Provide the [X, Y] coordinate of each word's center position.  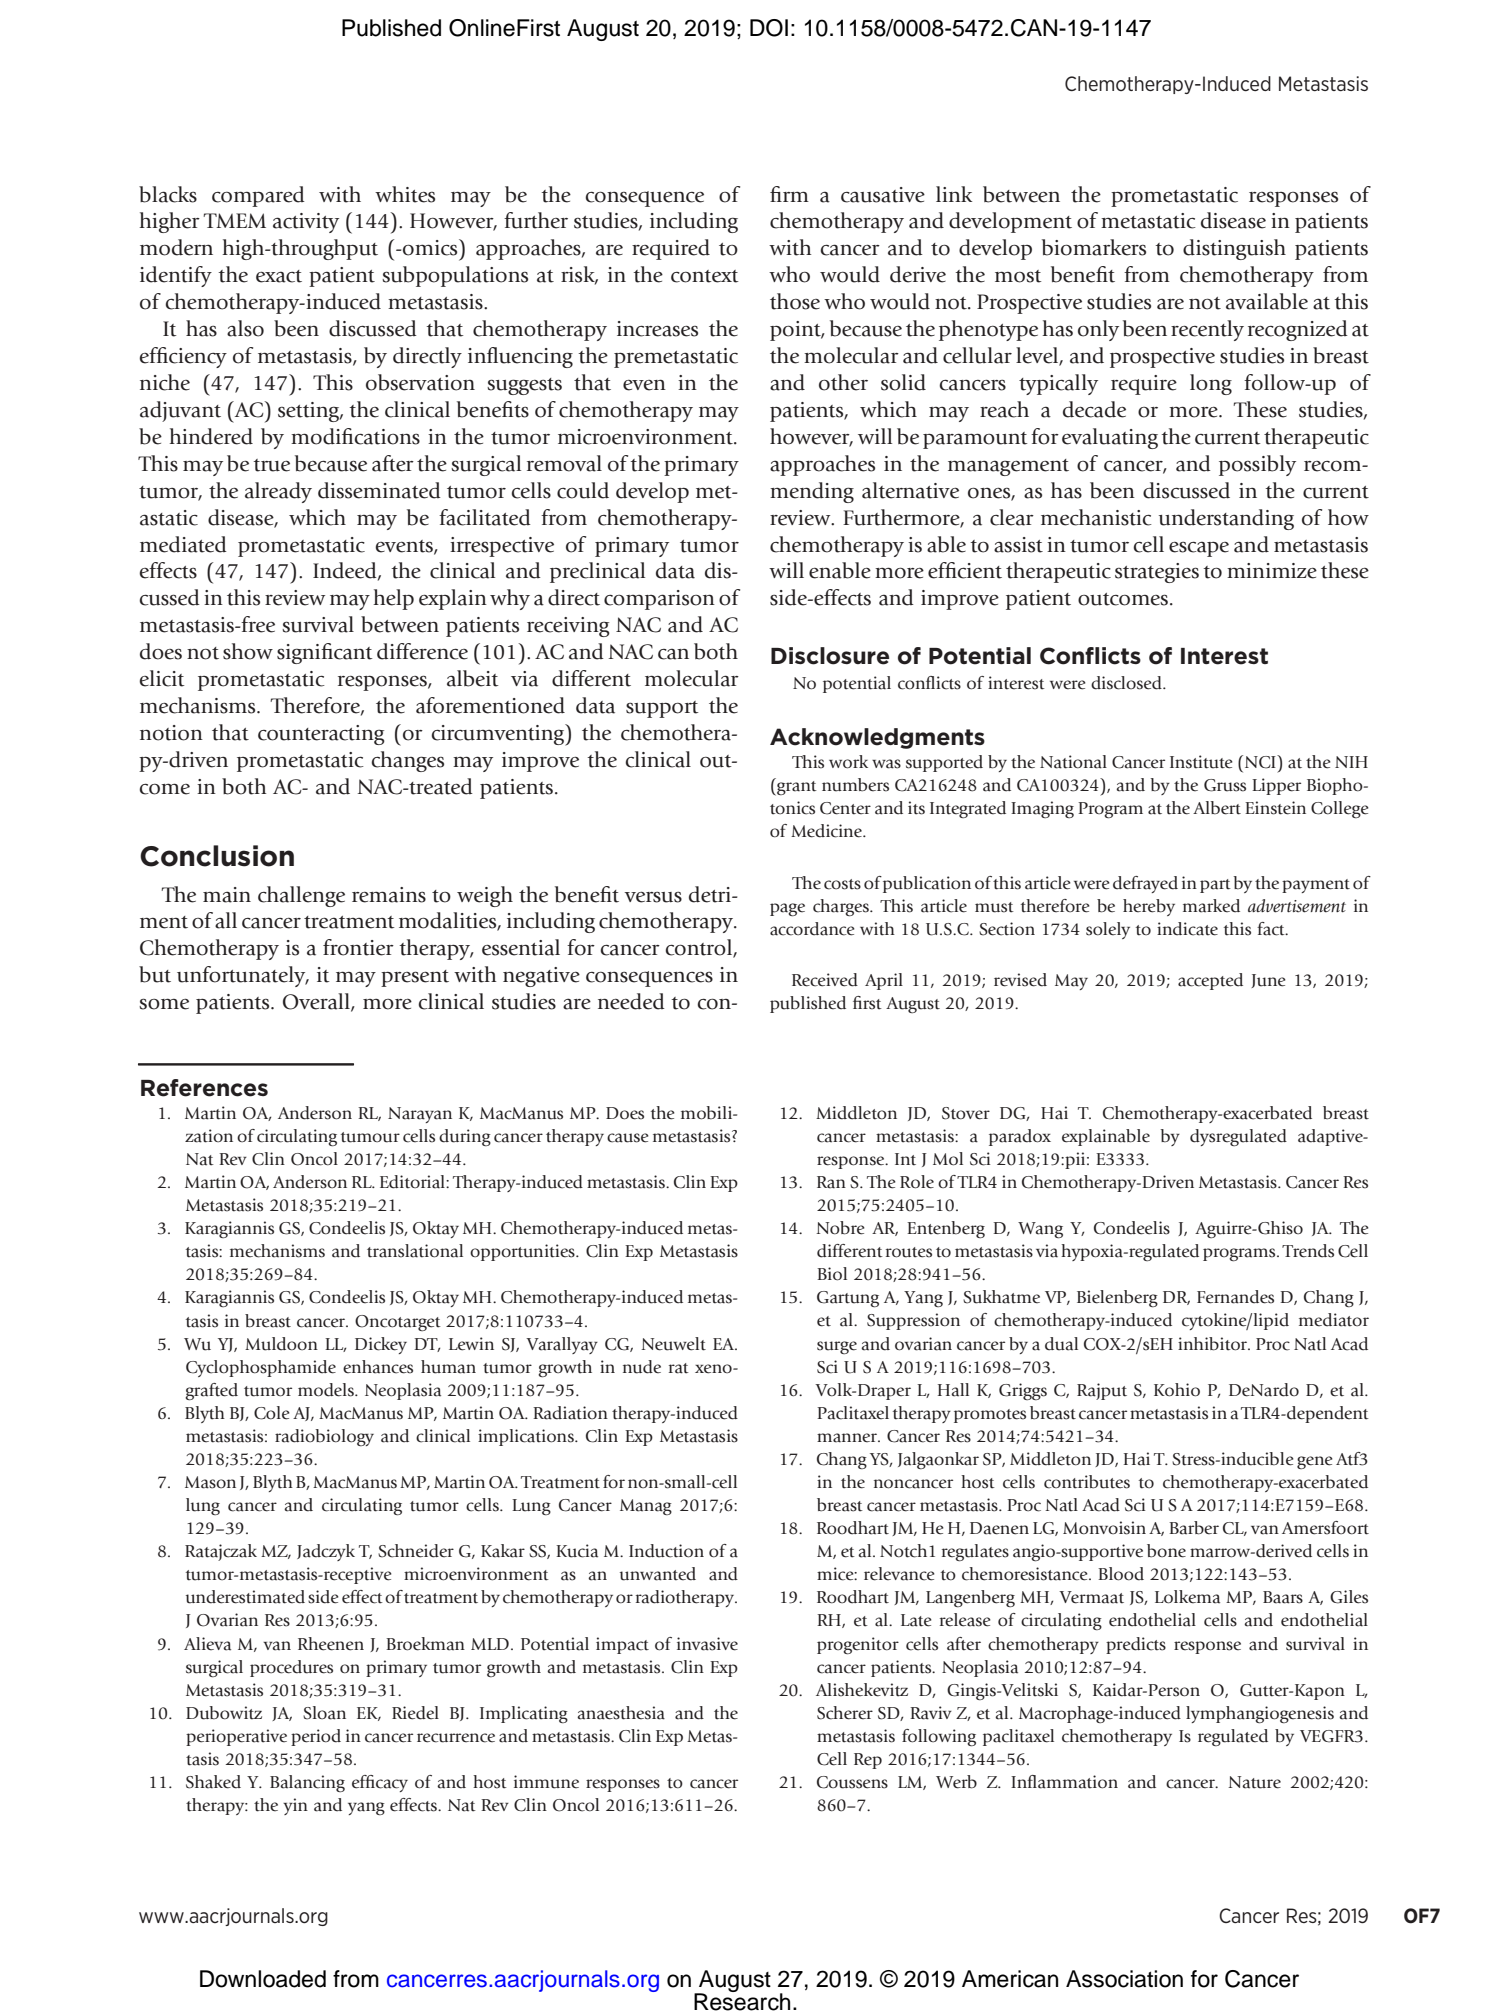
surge [837, 1347]
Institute [1201, 762]
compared [258, 196]
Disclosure [830, 656]
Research [742, 2001]
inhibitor [1214, 1344]
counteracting [321, 735]
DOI [769, 28]
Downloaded [263, 1979]
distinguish [1234, 249]
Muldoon [281, 1344]
